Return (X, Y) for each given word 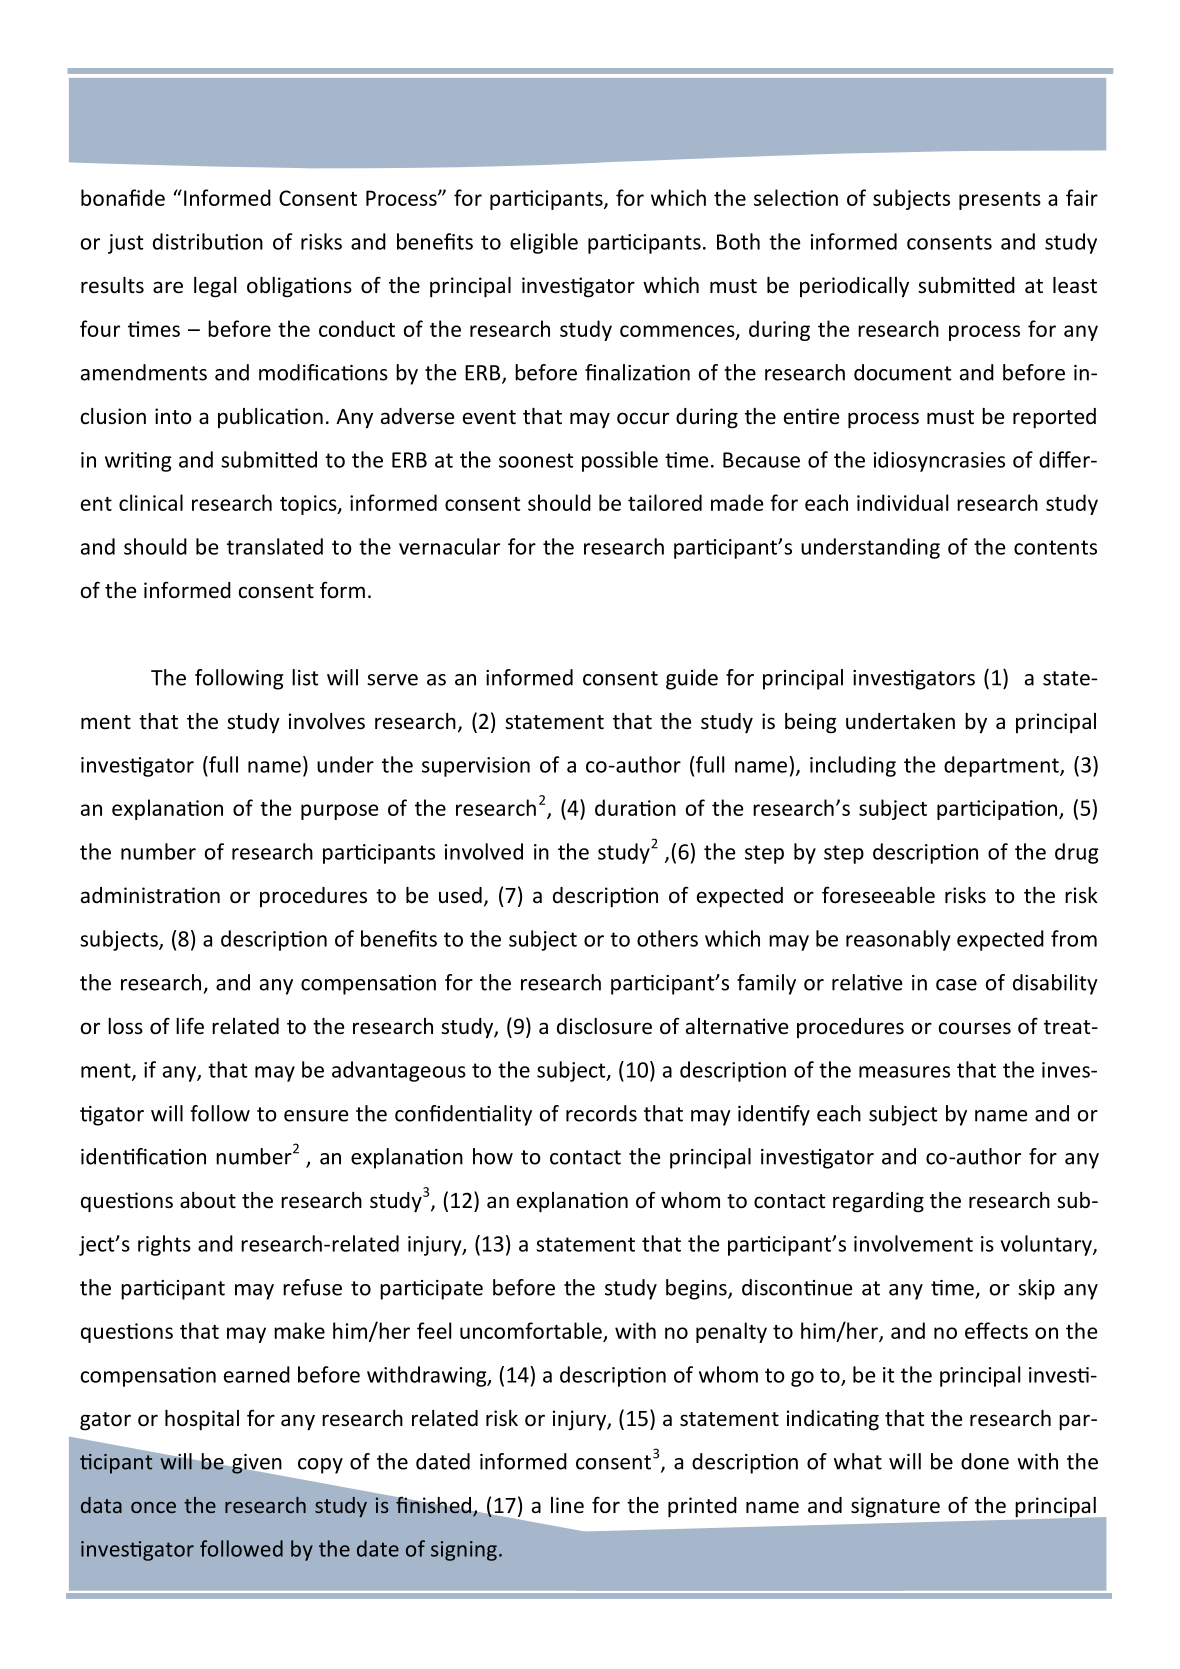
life (190, 1026)
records (601, 1113)
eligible (544, 243)
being (811, 723)
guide (692, 679)
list (305, 677)
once (153, 1507)
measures (904, 1072)
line (567, 1505)
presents (1000, 201)
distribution (208, 241)
